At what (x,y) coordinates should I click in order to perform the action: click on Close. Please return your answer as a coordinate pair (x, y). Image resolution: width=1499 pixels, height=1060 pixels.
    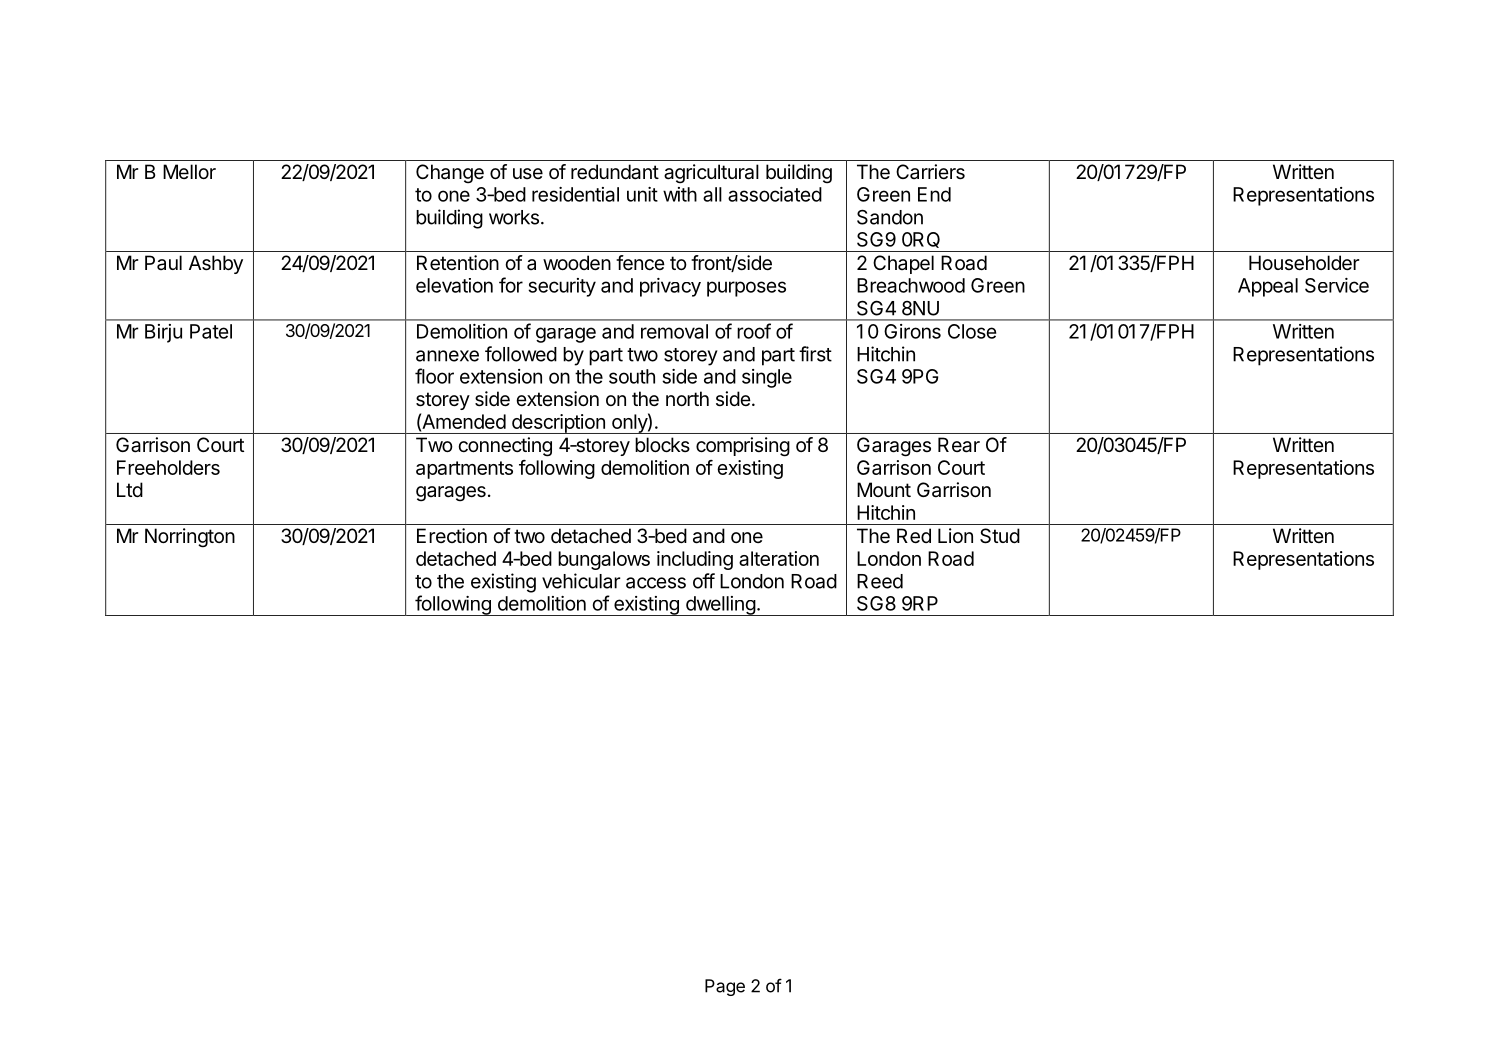
    Looking at the image, I should click on (972, 331).
